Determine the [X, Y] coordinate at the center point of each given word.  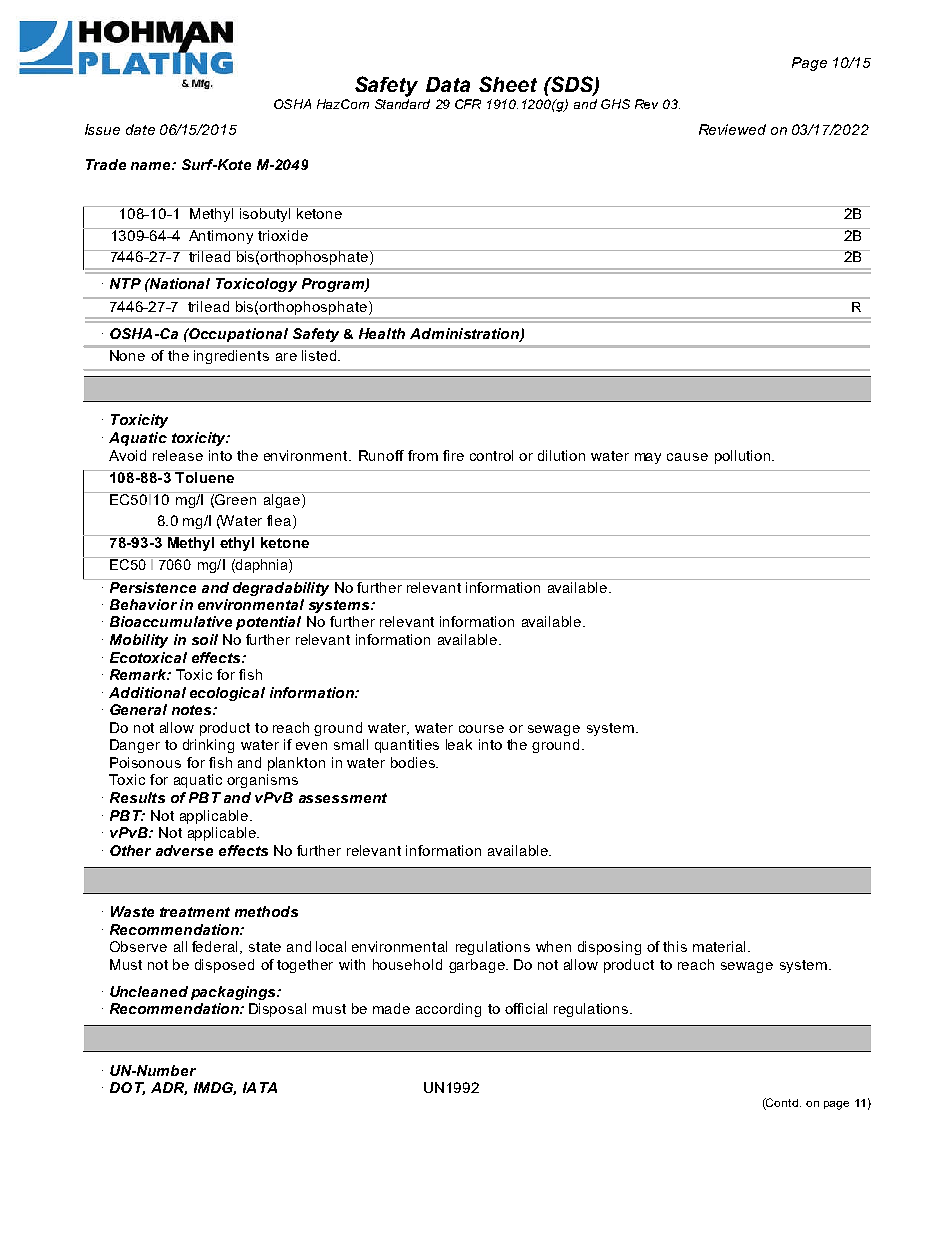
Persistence [153, 587]
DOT [127, 1088]
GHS [615, 104]
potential [268, 623]
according [448, 1010]
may [648, 458]
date [140, 129]
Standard [402, 104]
